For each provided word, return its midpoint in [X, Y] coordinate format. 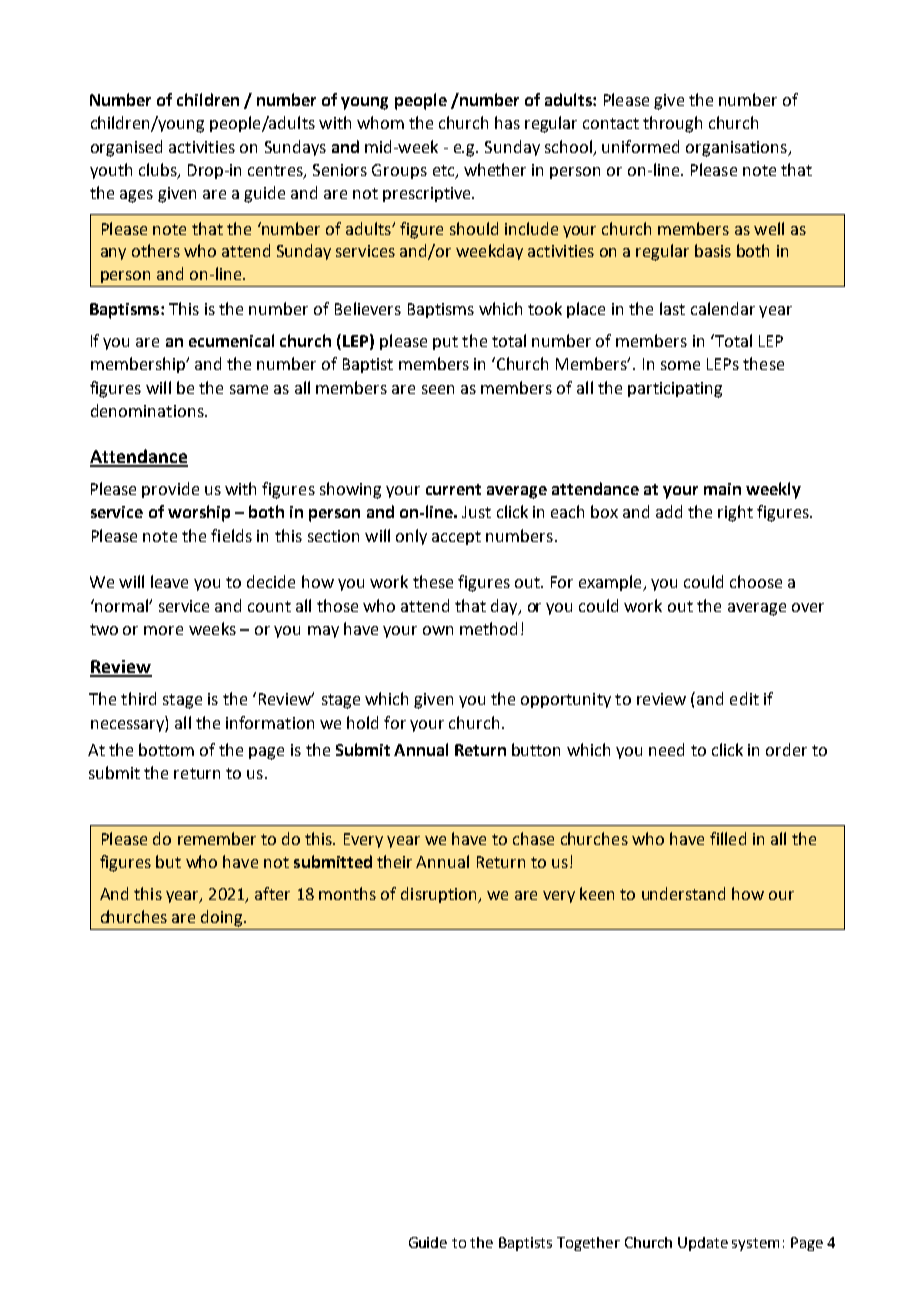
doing [223, 918]
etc [445, 172]
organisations [737, 149]
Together [588, 1244]
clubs [159, 171]
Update [703, 1244]
